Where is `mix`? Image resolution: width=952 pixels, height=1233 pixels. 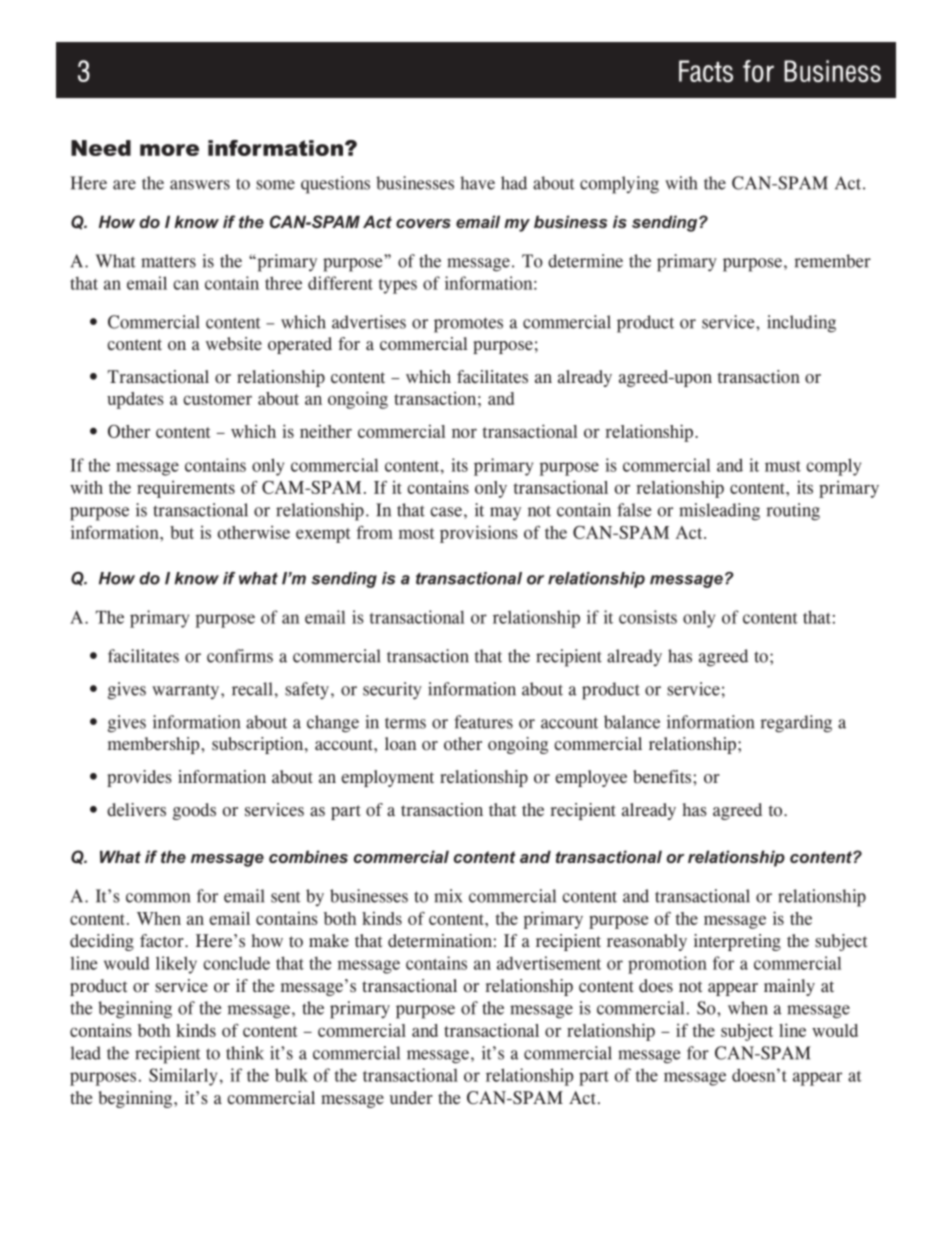
mix is located at coordinates (448, 896).
